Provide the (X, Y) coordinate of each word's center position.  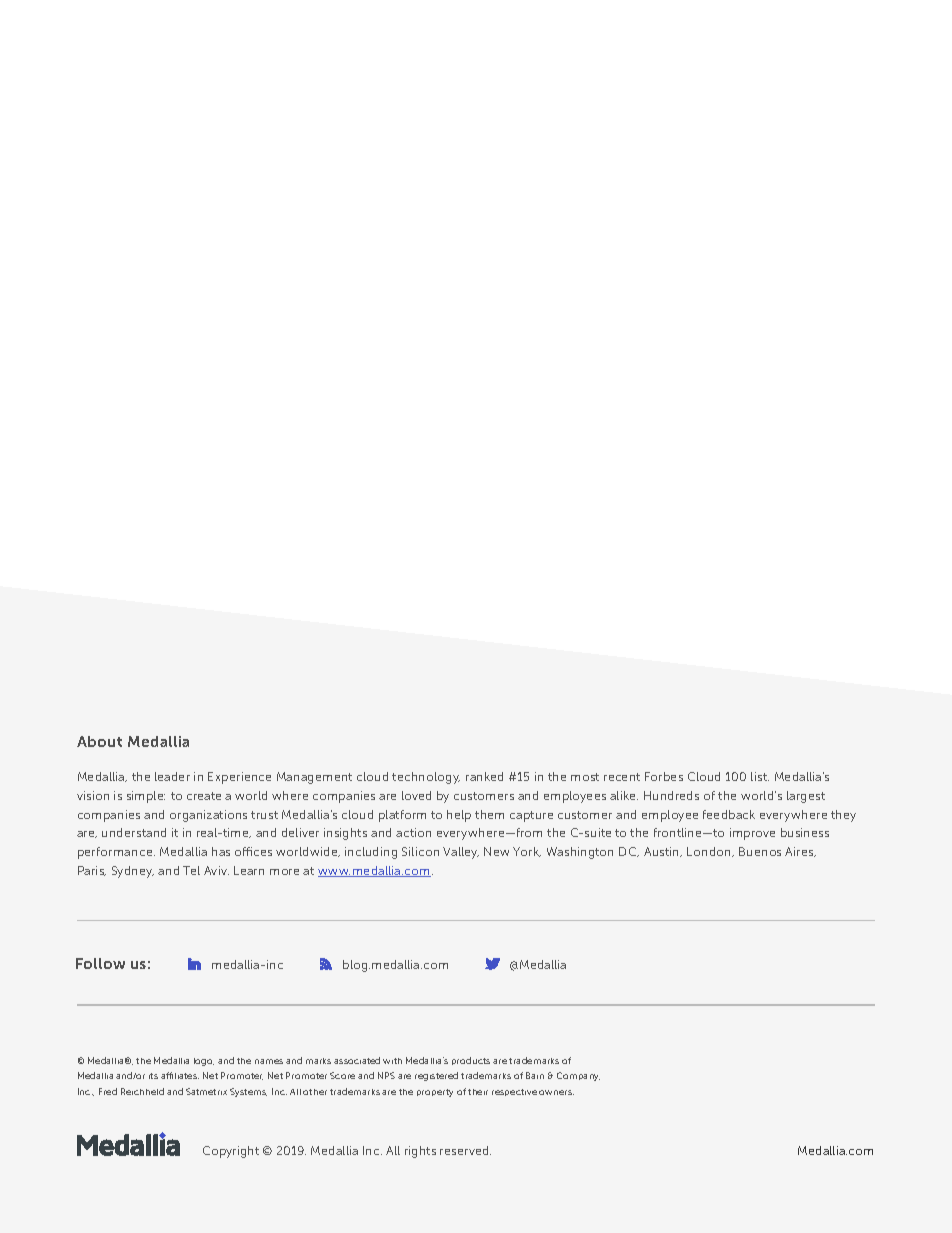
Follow (100, 963)
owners (556, 1092)
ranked (484, 776)
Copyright (231, 1152)
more (284, 872)
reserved (465, 1150)
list (760, 776)
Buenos (760, 851)
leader (172, 776)
